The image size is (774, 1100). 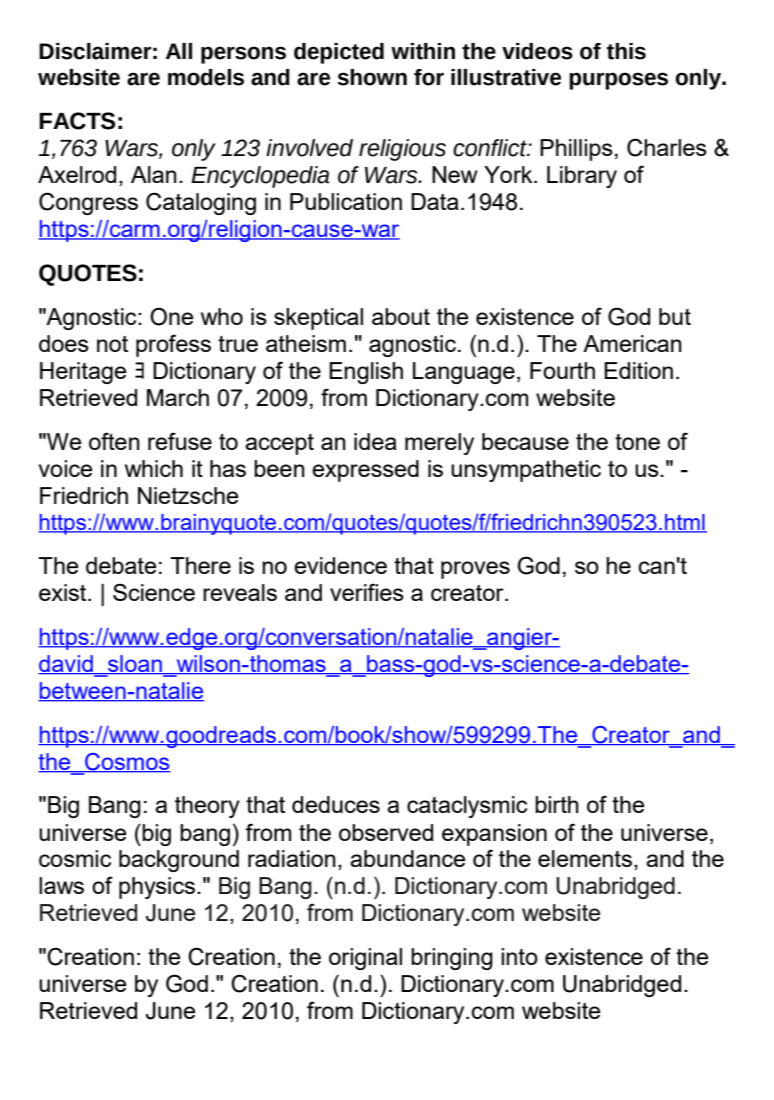 What do you see at coordinates (618, 81) in the screenshot?
I see `purposes` at bounding box center [618, 81].
